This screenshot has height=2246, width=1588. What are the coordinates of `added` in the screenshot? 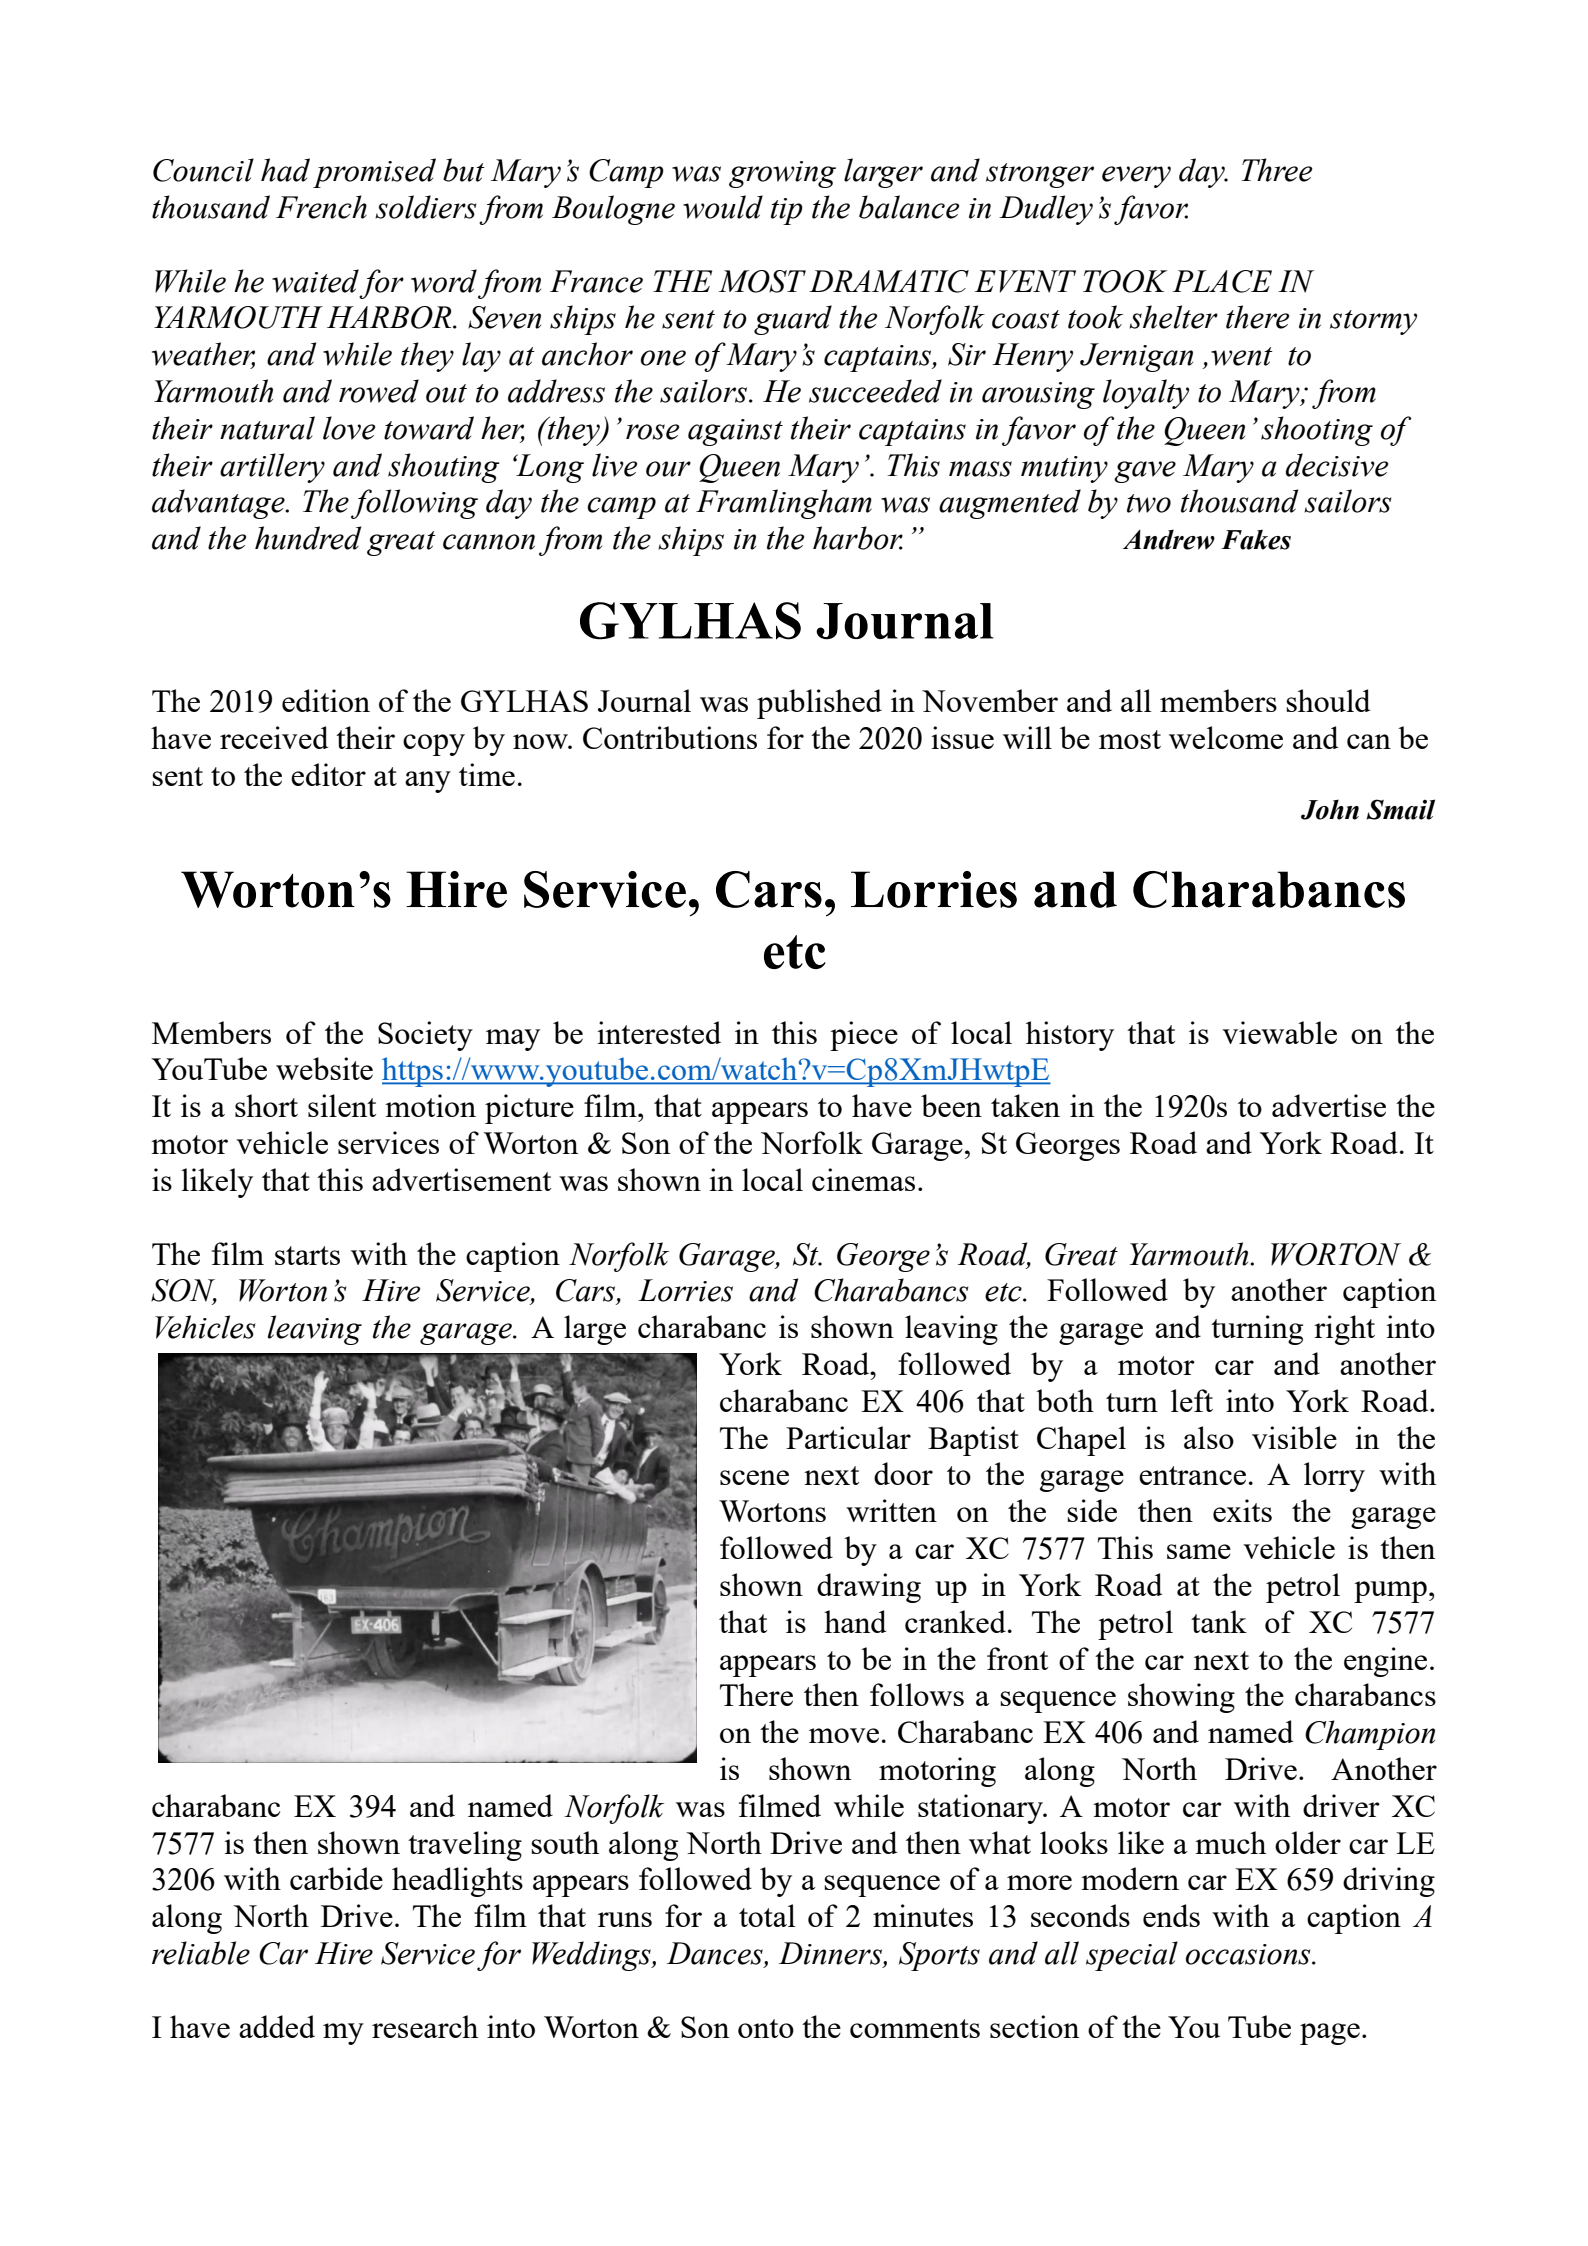 It's located at (277, 2026).
